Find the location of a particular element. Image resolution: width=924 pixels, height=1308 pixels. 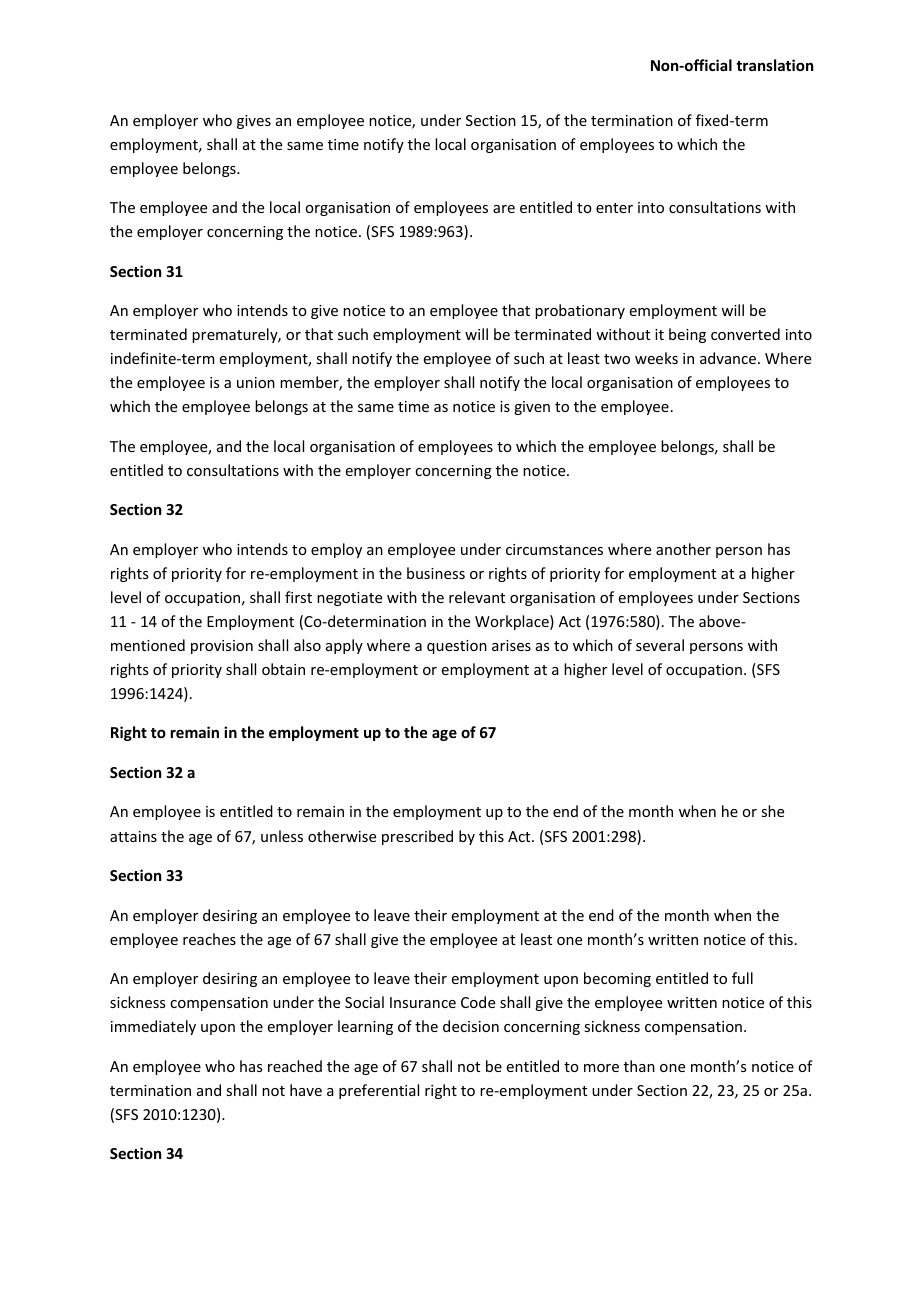

immediately is located at coordinates (153, 1027).
